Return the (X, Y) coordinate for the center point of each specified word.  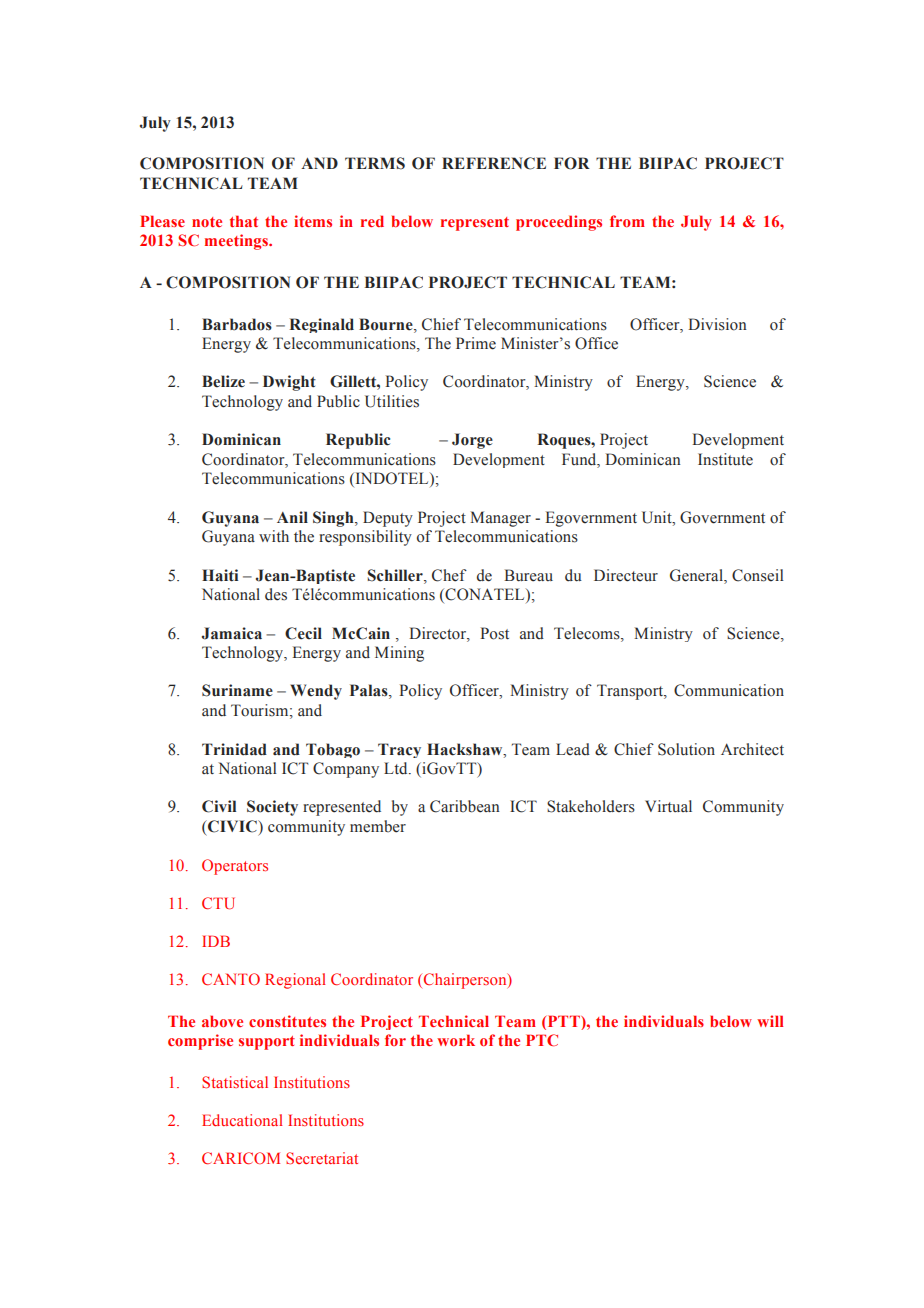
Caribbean (465, 806)
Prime (476, 343)
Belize (223, 381)
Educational (242, 1120)
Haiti (220, 575)
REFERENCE (494, 163)
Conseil (758, 575)
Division (717, 324)
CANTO (231, 979)
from (627, 221)
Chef (449, 575)
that (244, 221)
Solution (686, 749)
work (456, 1040)
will (770, 1021)
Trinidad (234, 749)
